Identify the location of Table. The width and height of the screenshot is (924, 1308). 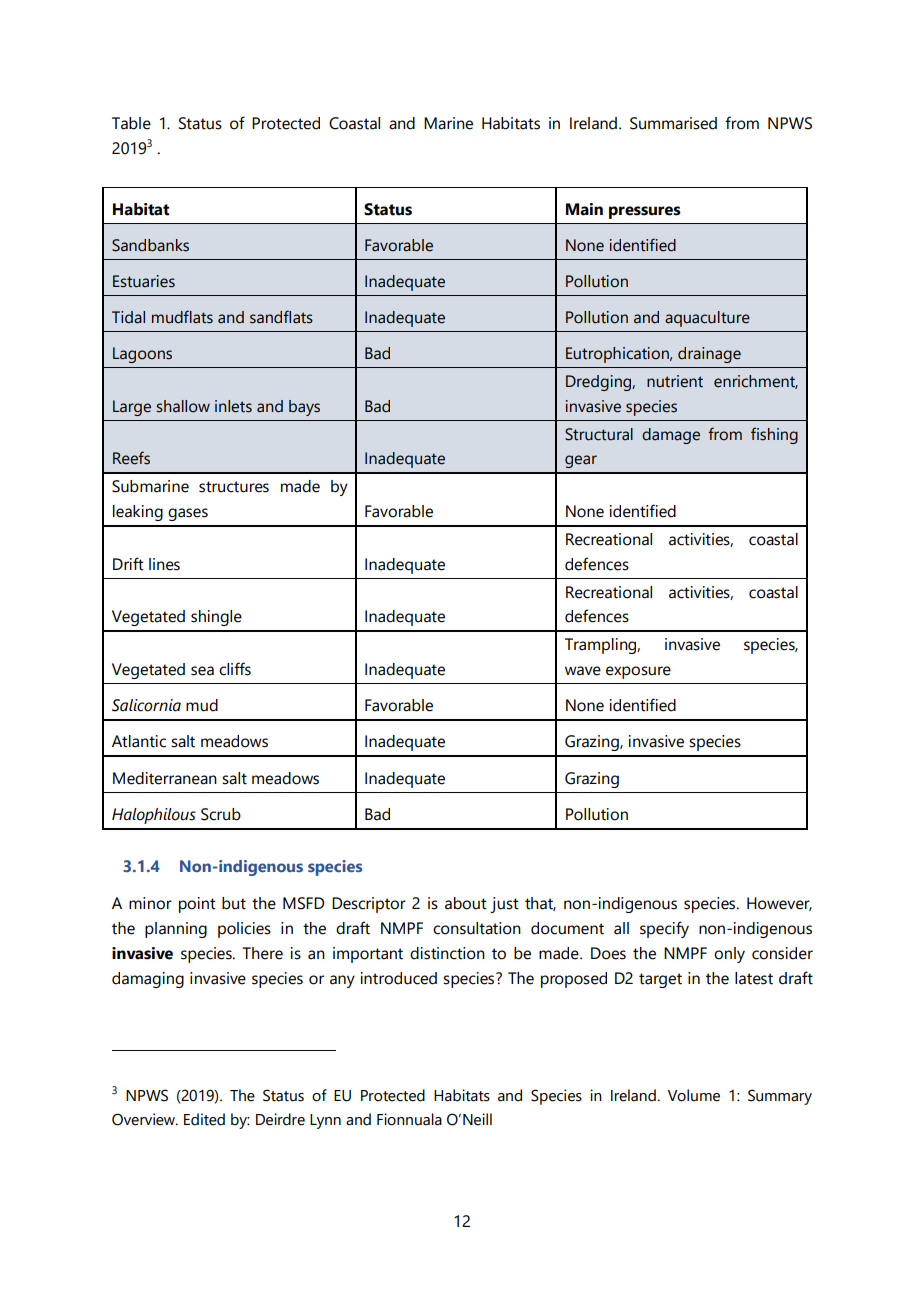
(131, 123).
